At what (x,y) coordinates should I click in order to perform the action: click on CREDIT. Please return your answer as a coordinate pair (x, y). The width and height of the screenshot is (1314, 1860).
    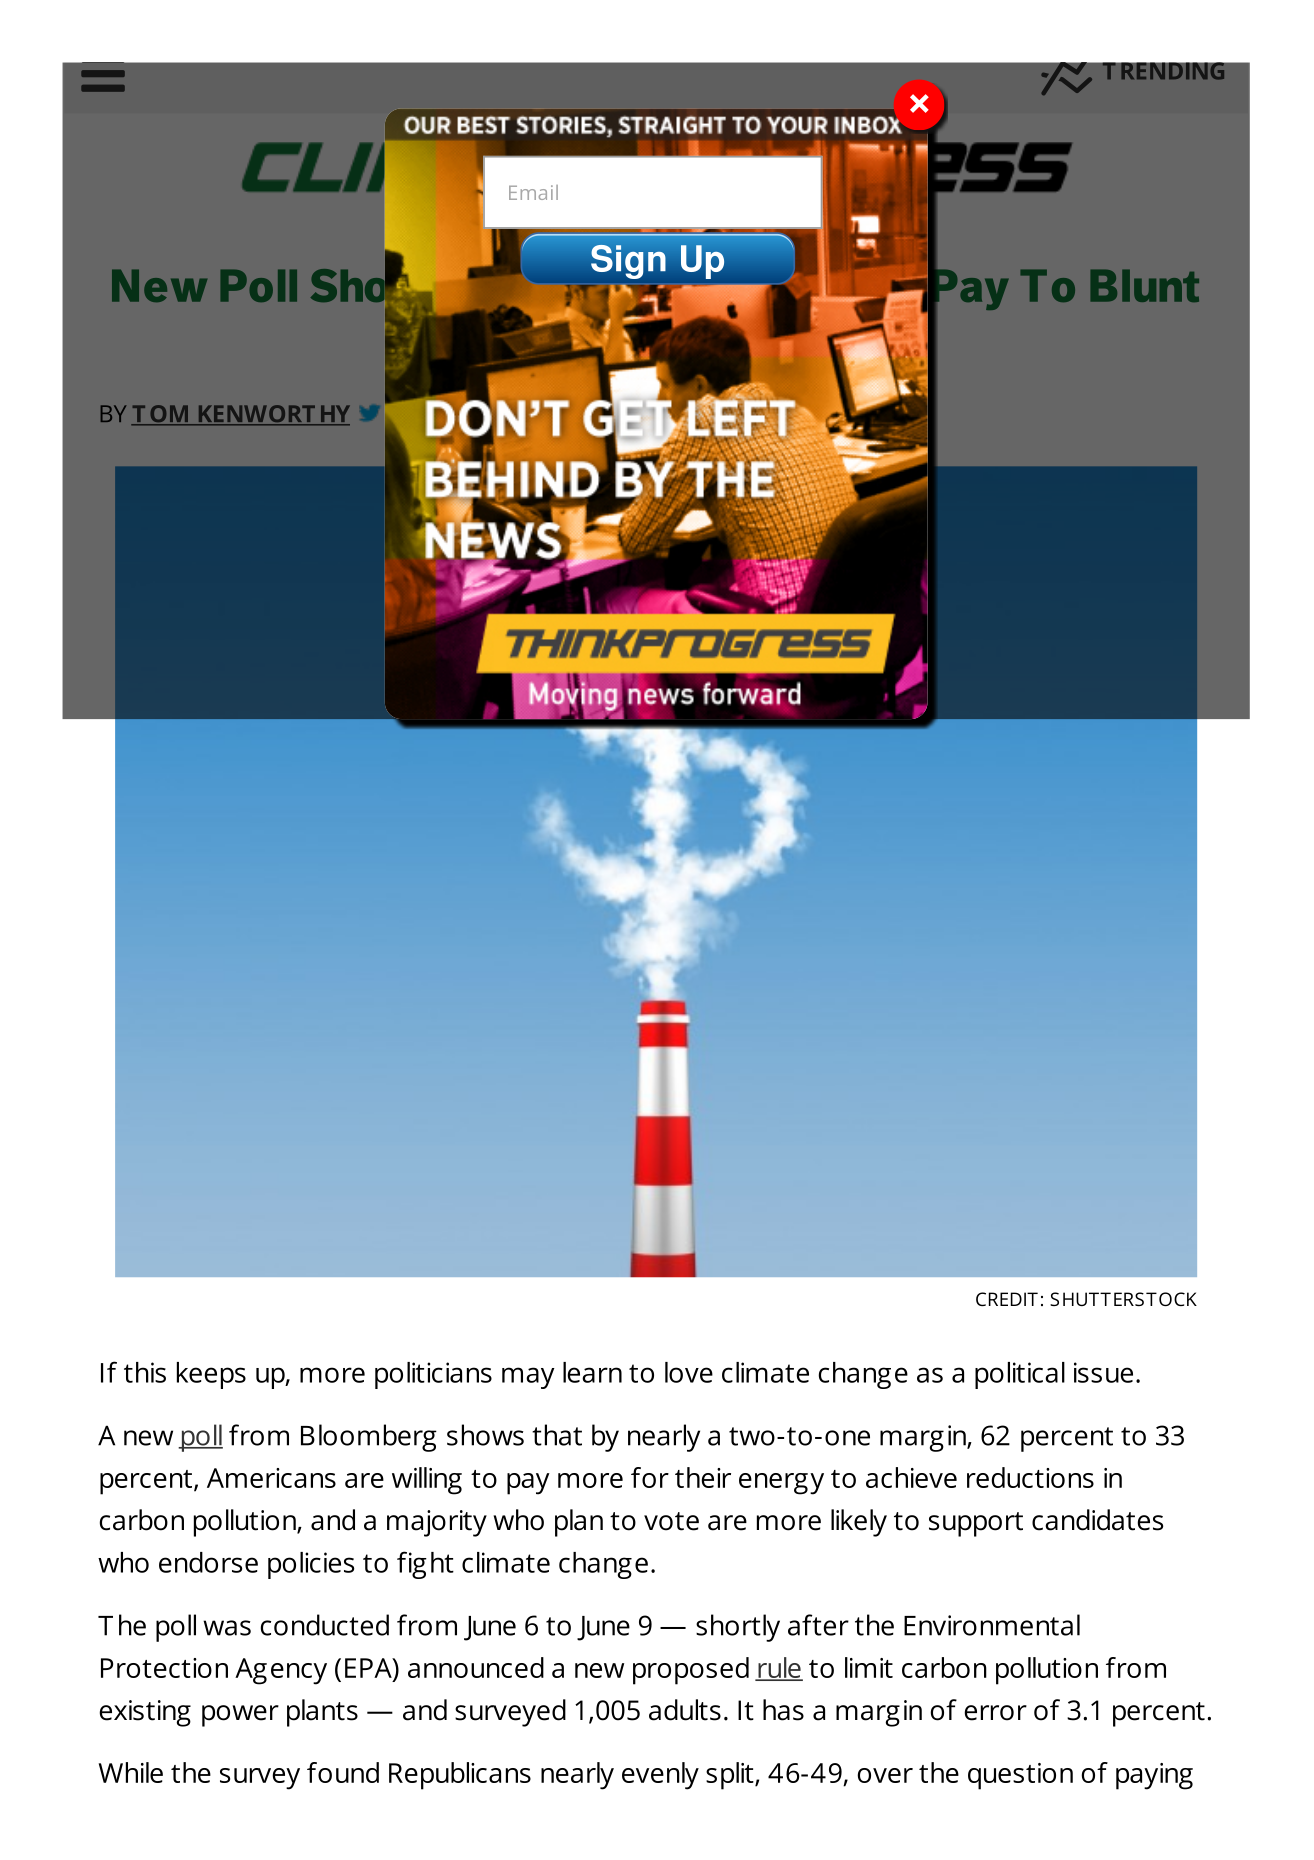
    Looking at the image, I should click on (1007, 1299).
